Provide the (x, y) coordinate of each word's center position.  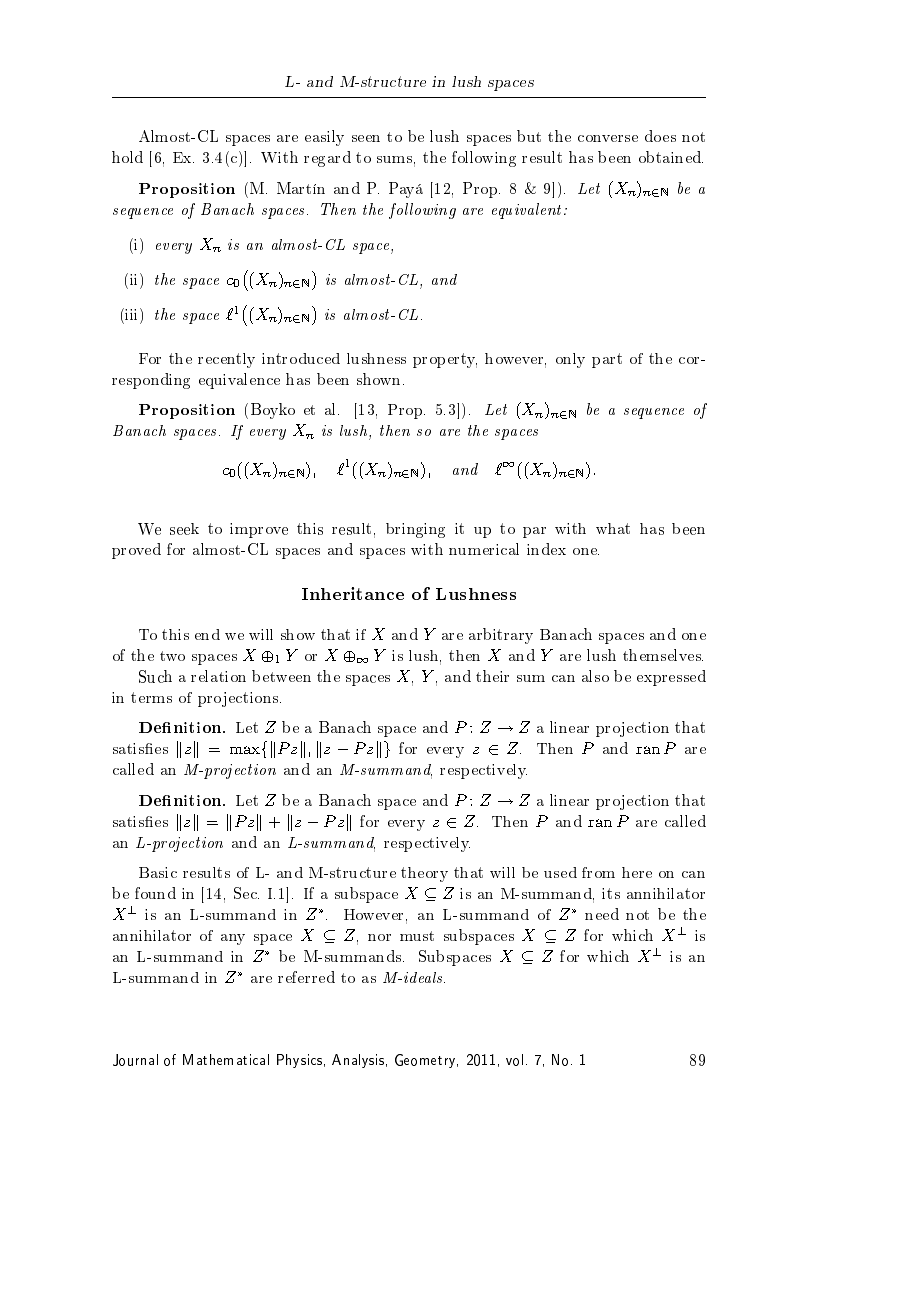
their (492, 676)
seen (366, 138)
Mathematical (226, 1059)
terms (151, 697)
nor (379, 937)
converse (608, 138)
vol (514, 1060)
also (595, 676)
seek (184, 529)
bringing (415, 530)
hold (127, 157)
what (613, 528)
